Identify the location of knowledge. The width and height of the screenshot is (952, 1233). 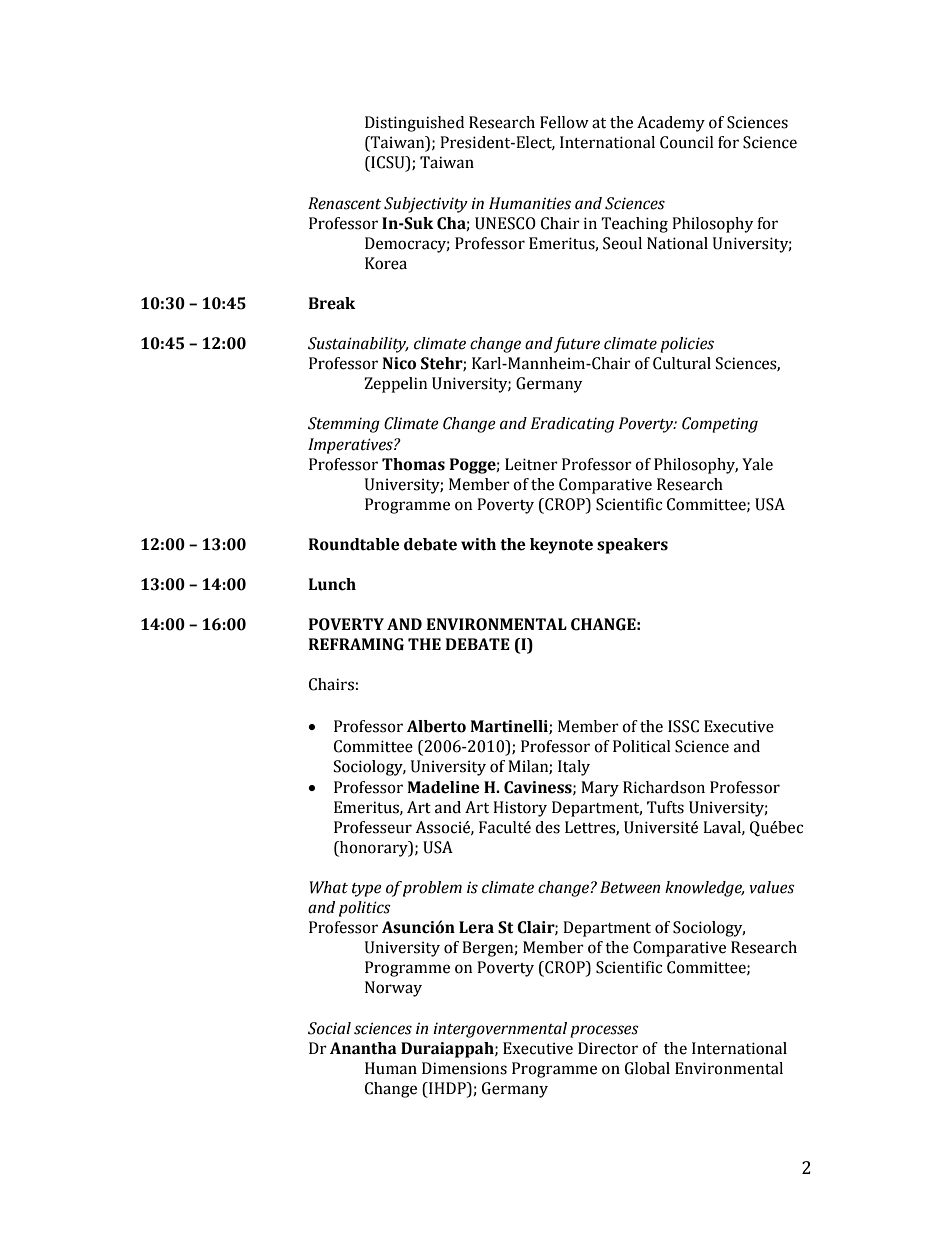
(704, 889).
